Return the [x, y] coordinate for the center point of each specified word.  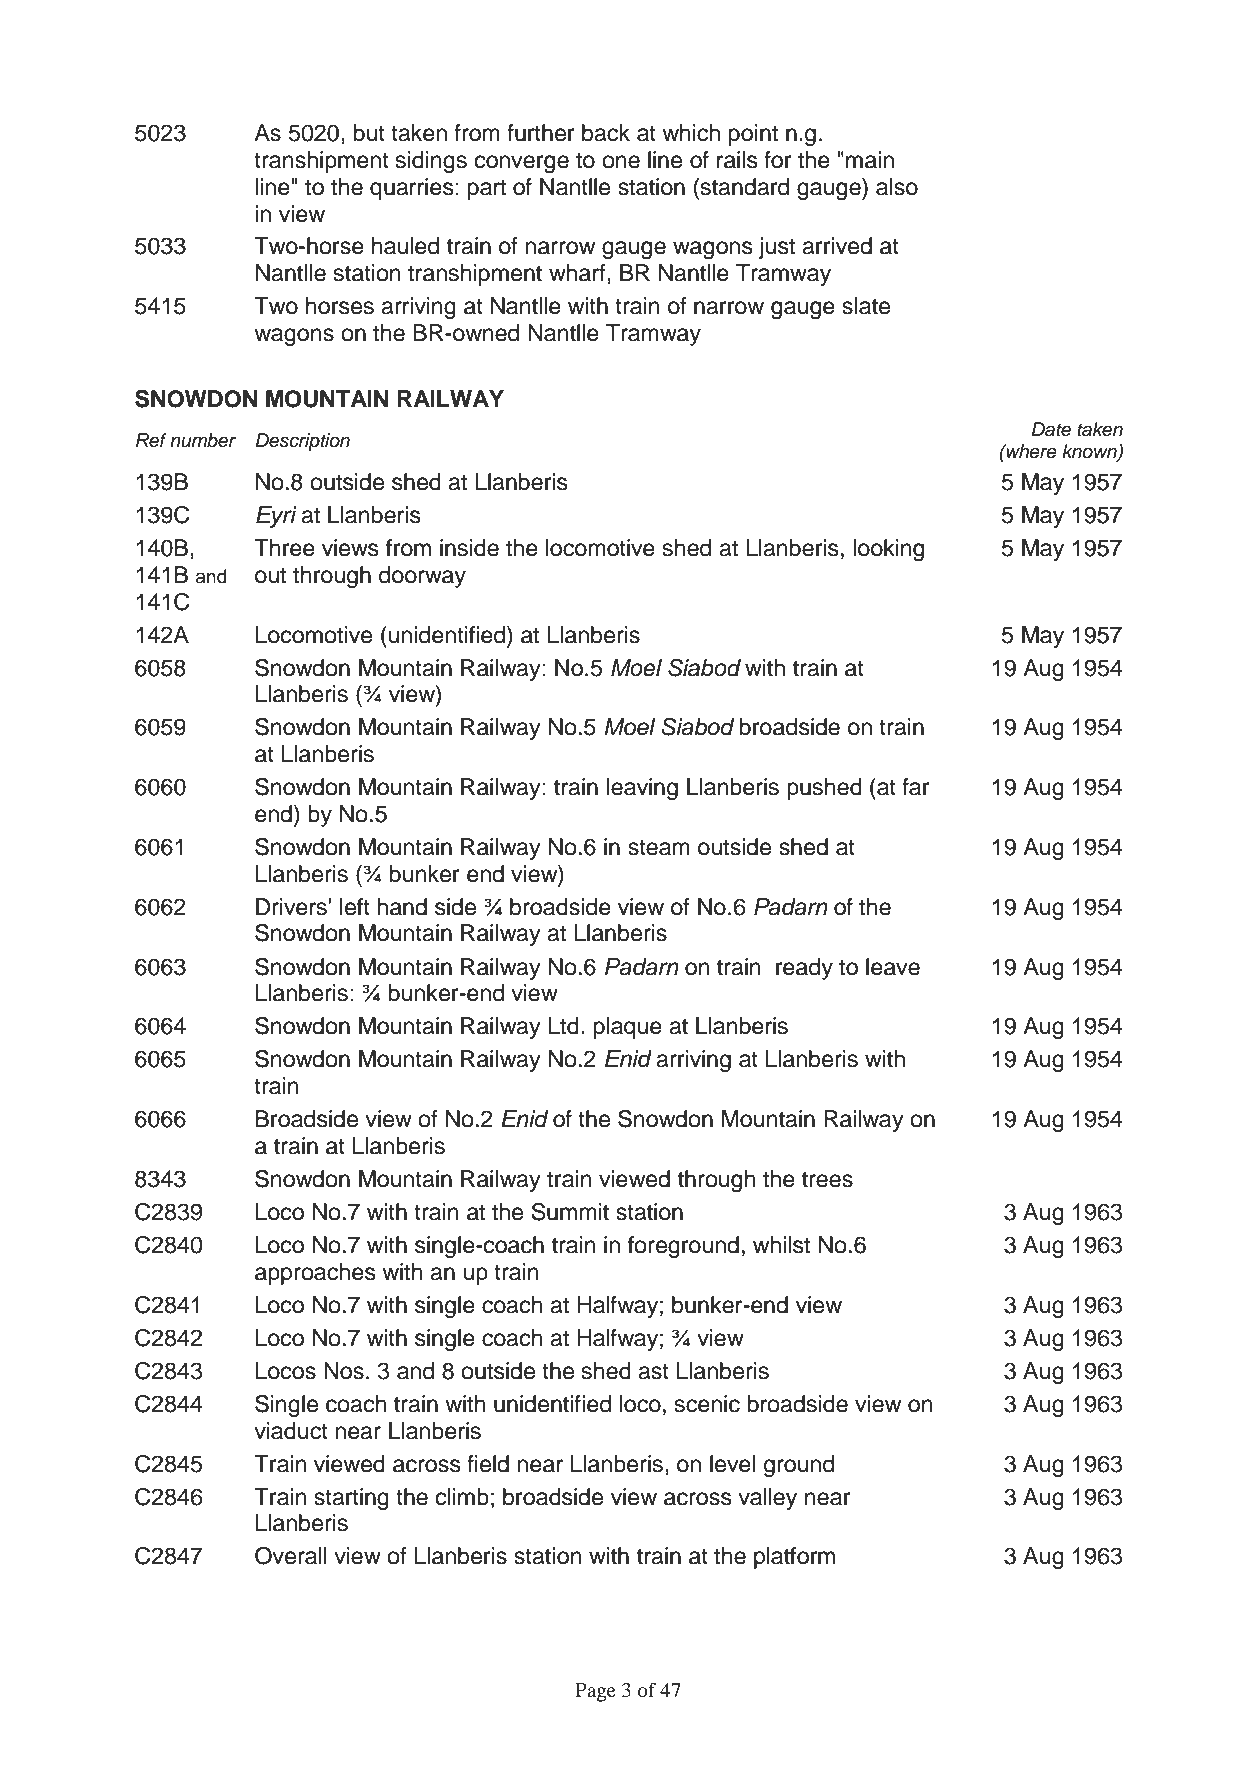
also [897, 187]
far [916, 787]
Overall [291, 1556]
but [369, 133]
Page [595, 1692]
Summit [570, 1212]
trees [827, 1179]
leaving [642, 789]
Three [284, 548]
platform [794, 1558]
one [621, 162]
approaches [315, 1274]
